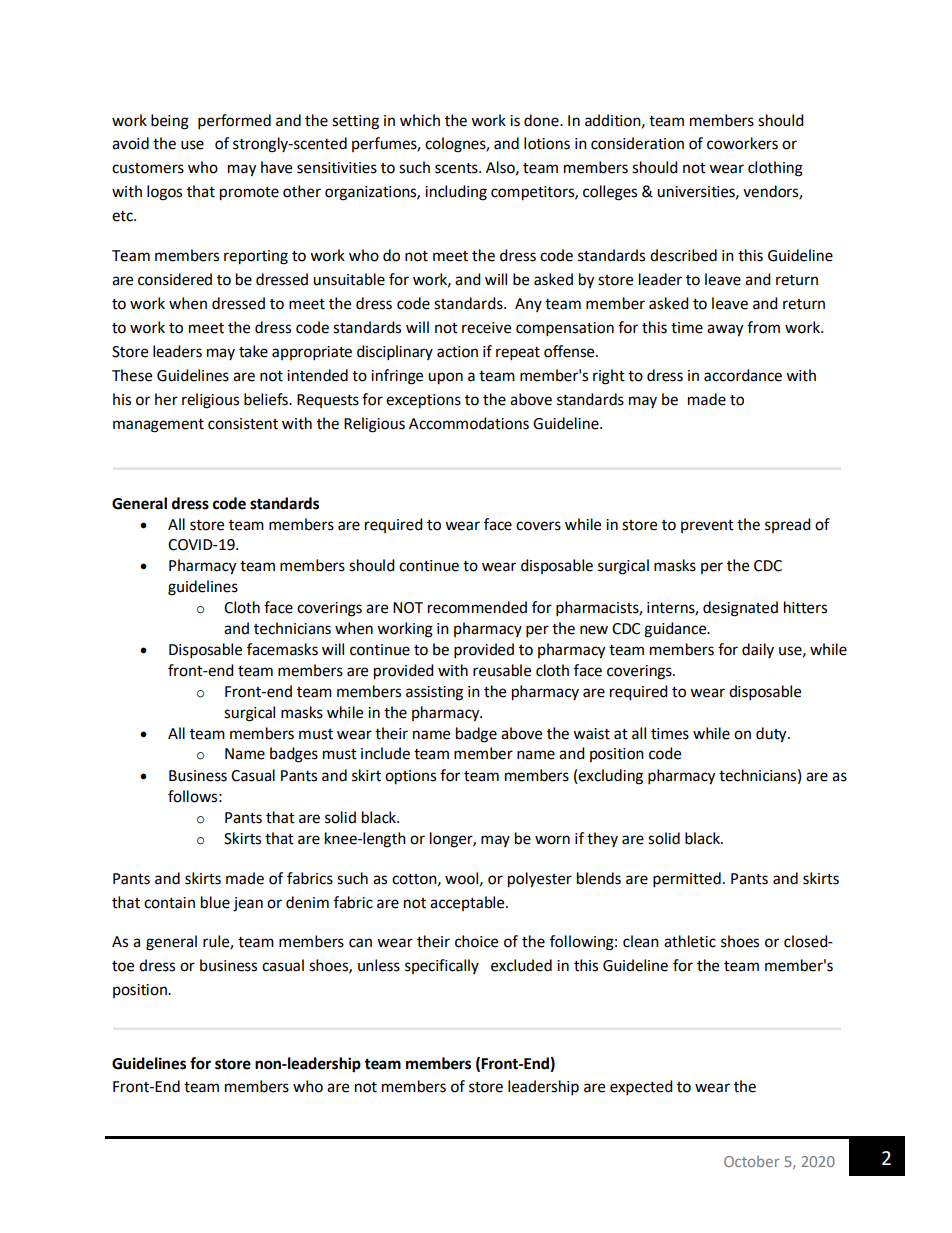  I want to click on unless, so click(379, 965).
